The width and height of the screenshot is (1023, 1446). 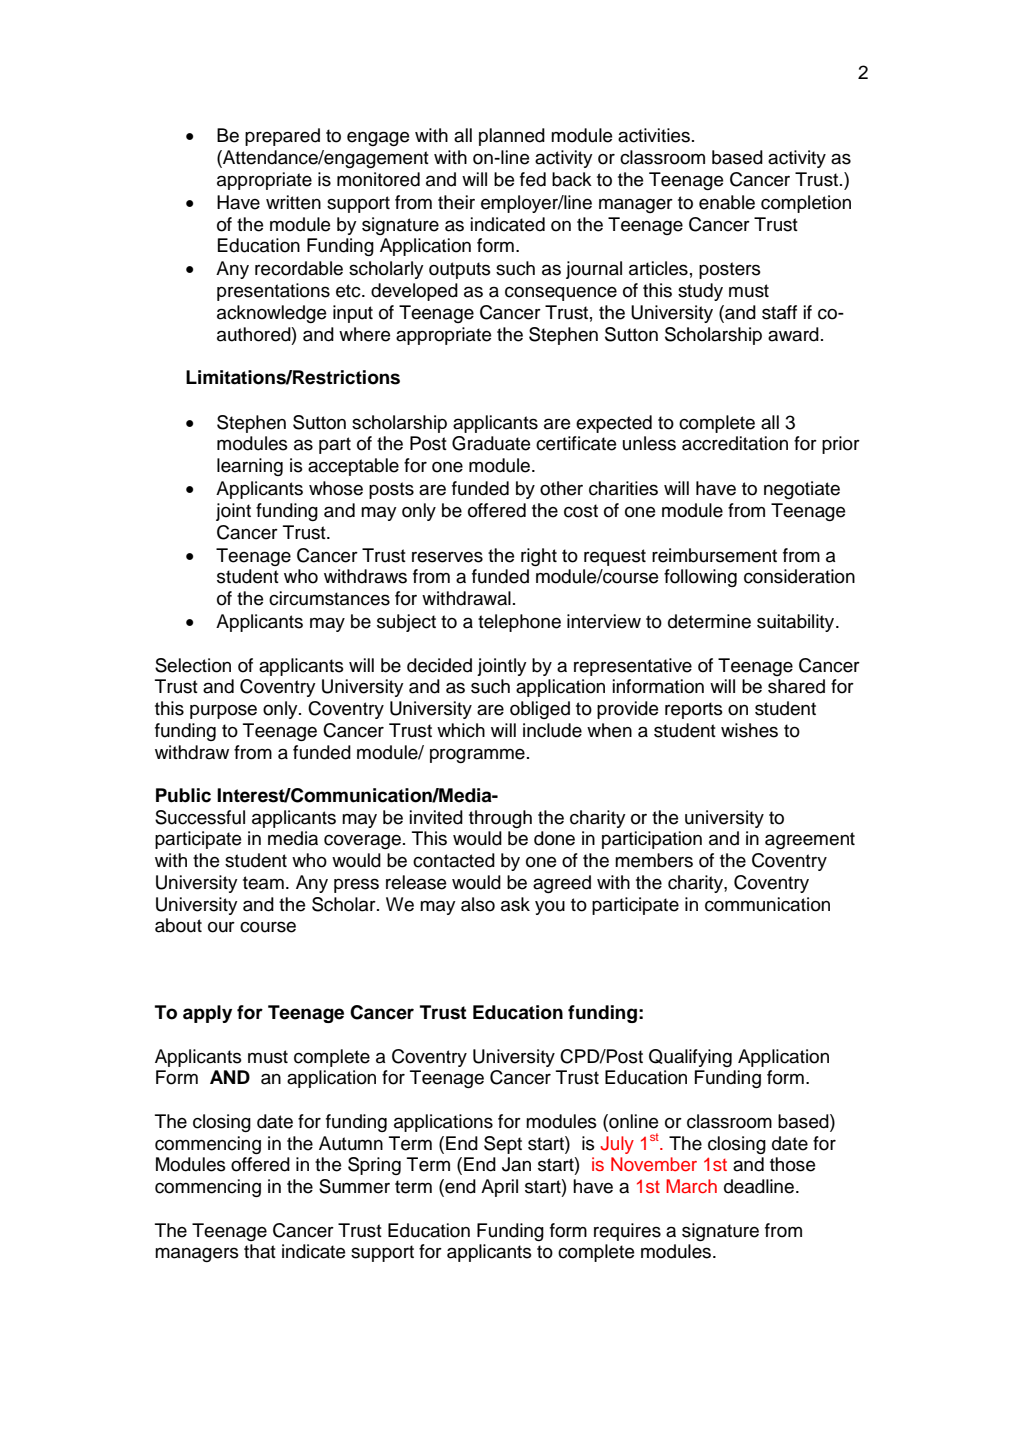 I want to click on apply, so click(x=207, y=1014).
